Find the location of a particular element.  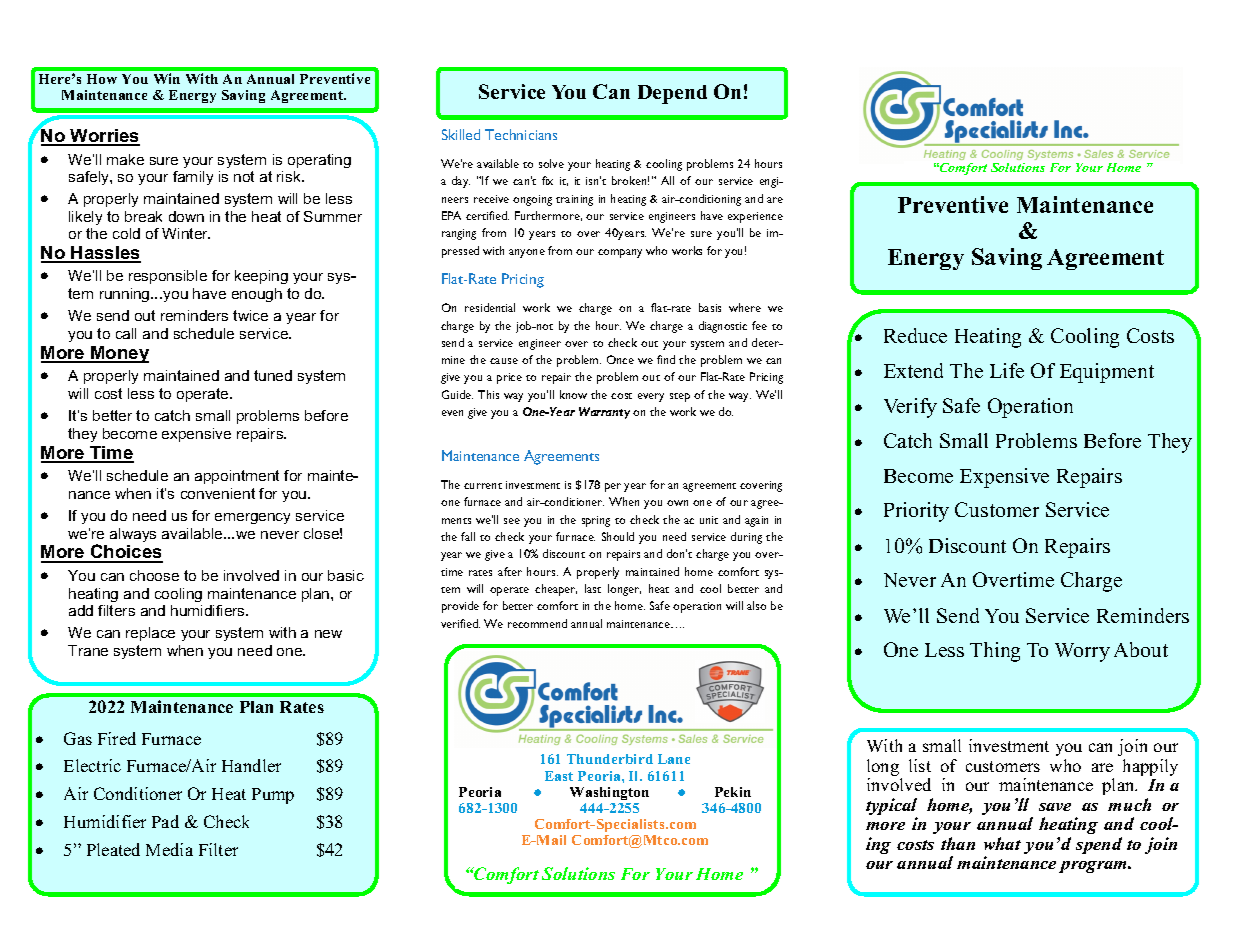

Thing is located at coordinates (995, 652).
